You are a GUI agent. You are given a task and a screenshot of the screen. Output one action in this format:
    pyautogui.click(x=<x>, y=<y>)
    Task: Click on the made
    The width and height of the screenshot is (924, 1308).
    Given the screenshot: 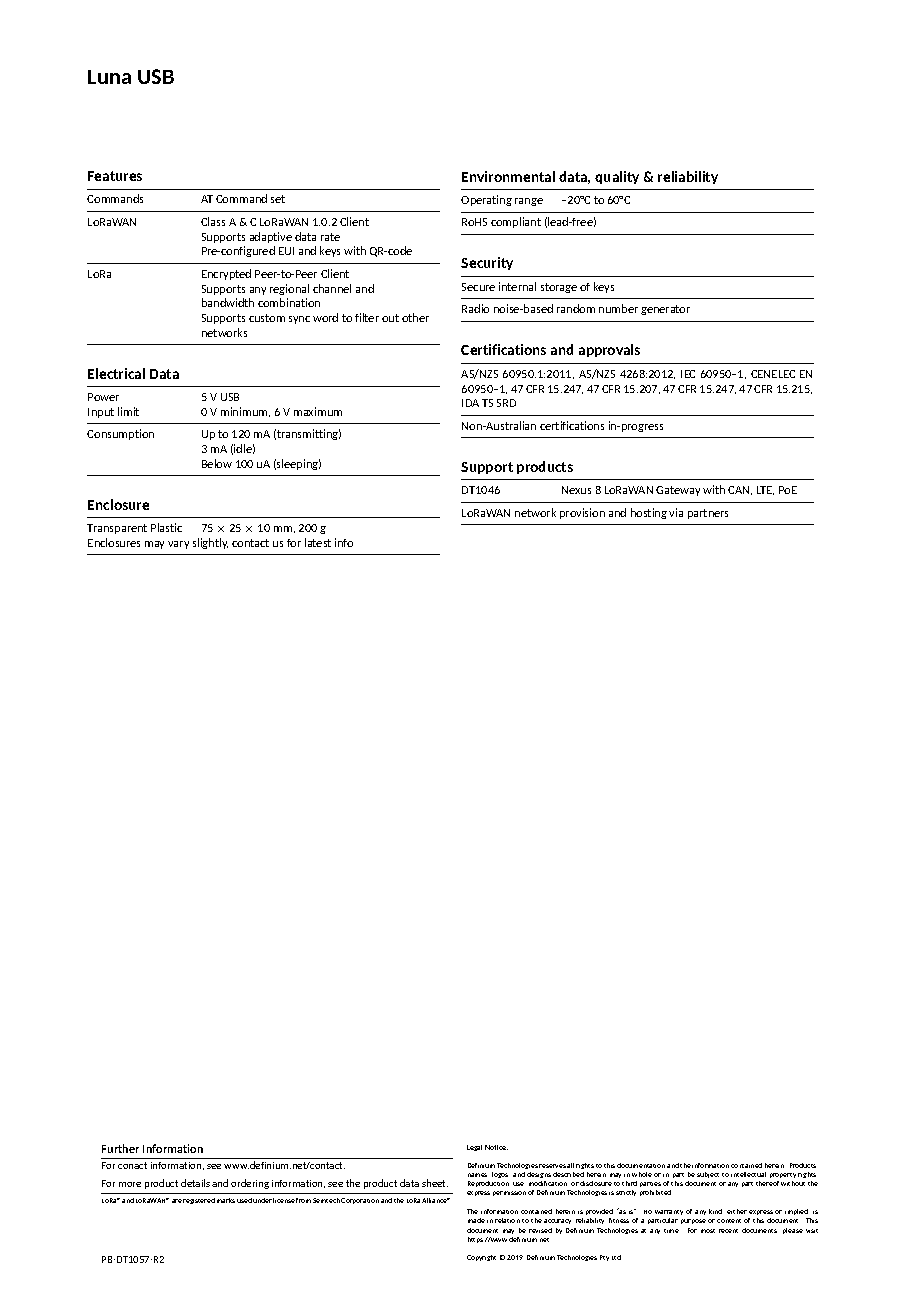 What is the action you would take?
    pyautogui.click(x=476, y=1220)
